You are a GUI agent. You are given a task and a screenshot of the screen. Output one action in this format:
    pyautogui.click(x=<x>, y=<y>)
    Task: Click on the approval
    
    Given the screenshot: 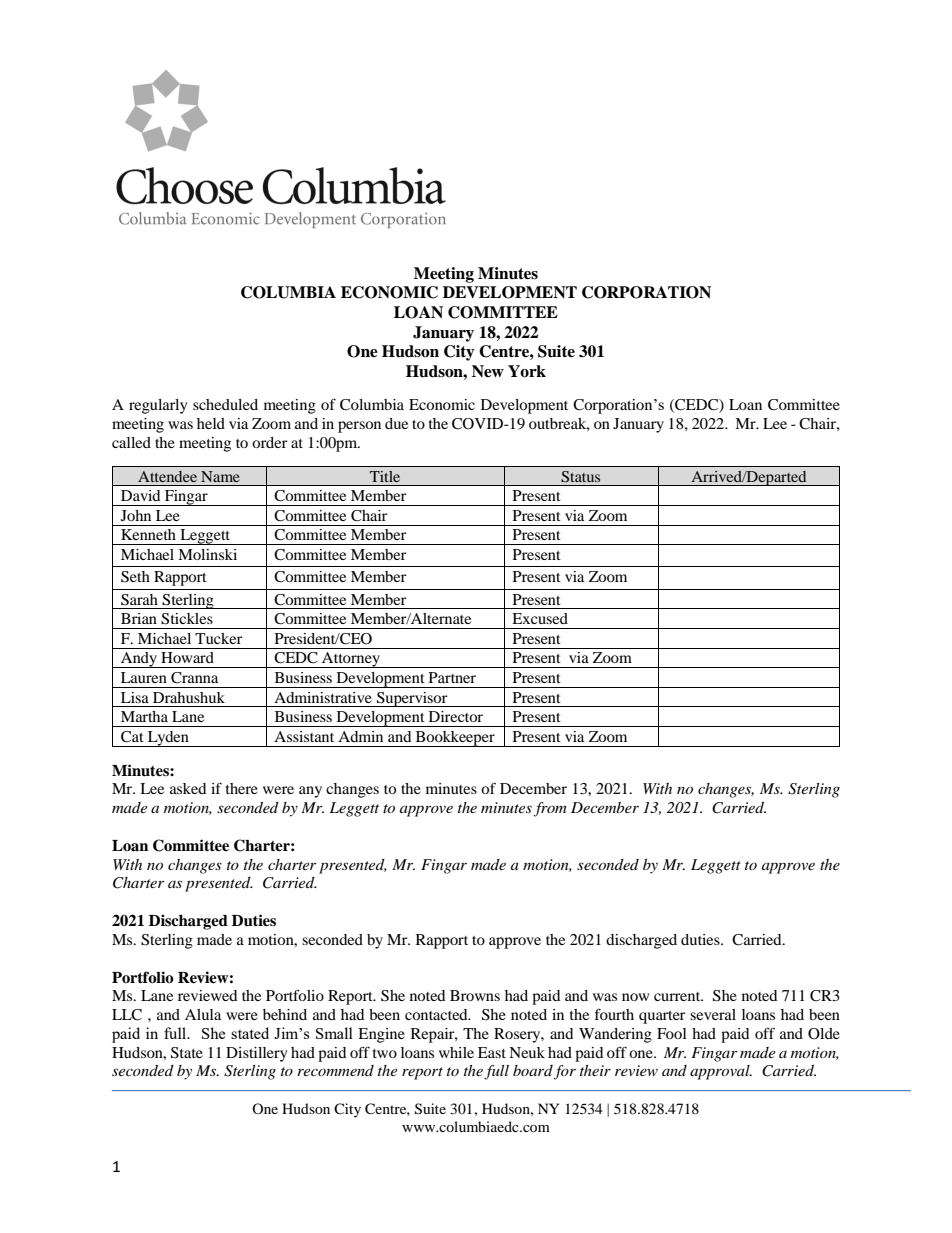 What is the action you would take?
    pyautogui.click(x=721, y=1072)
